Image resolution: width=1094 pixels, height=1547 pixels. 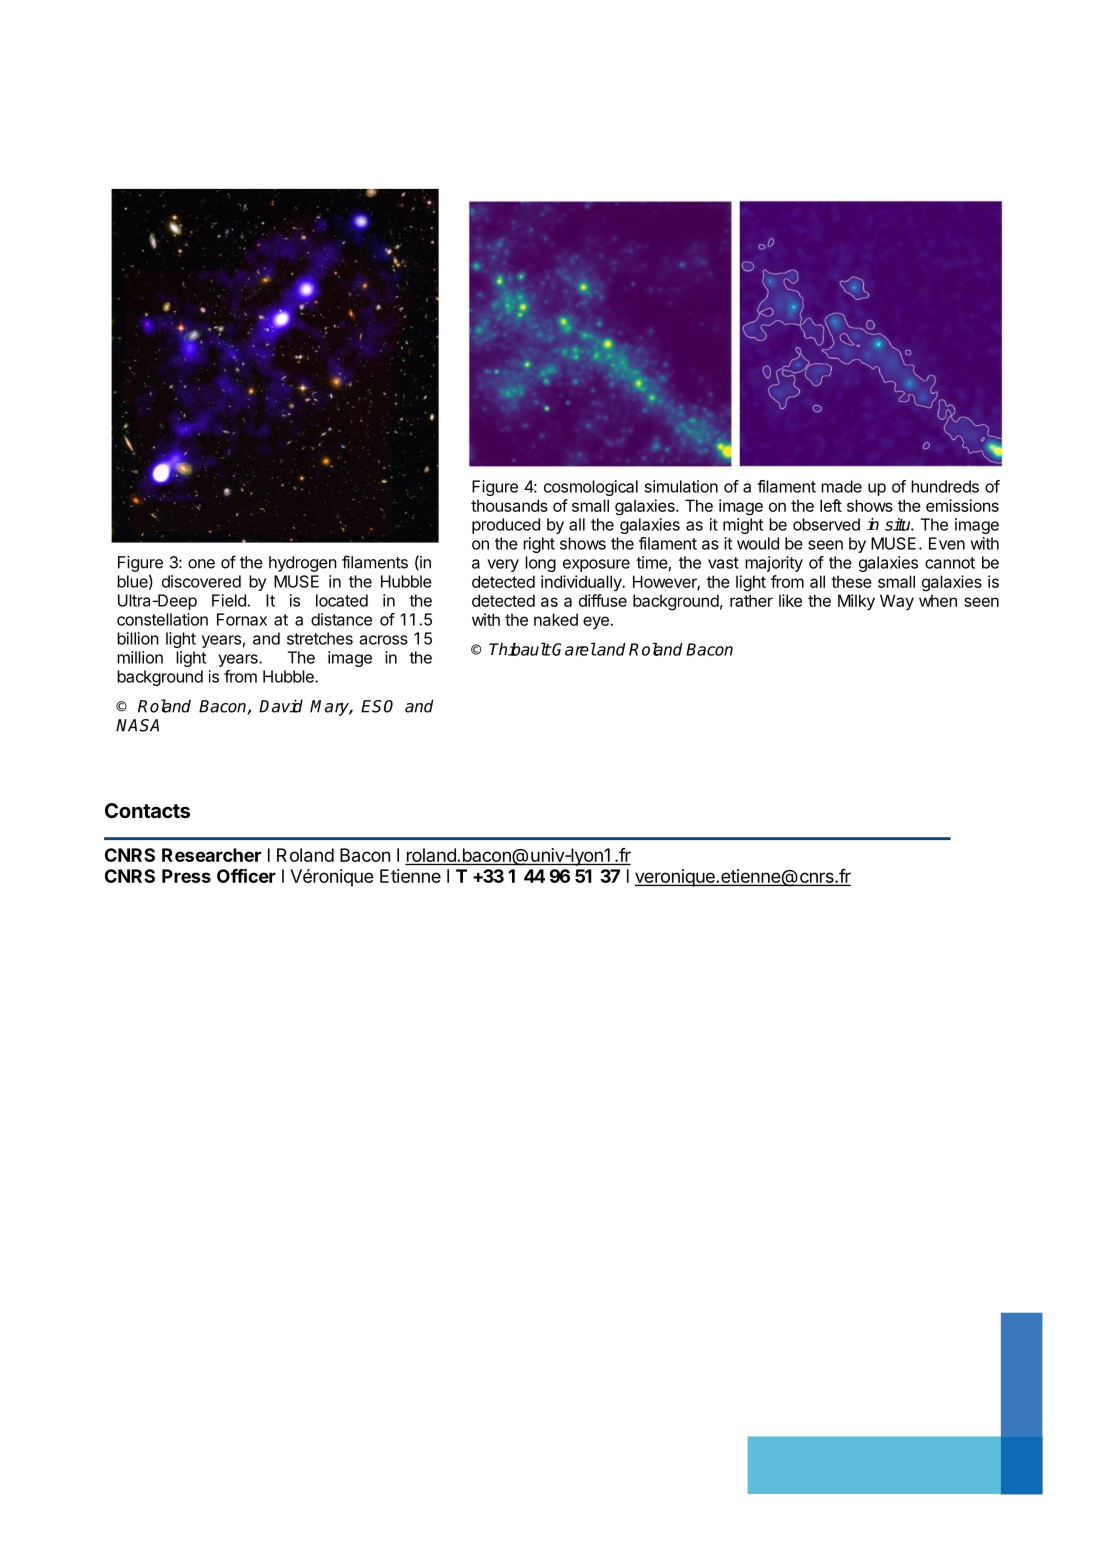 What do you see at coordinates (246, 875) in the image?
I see `Officer` at bounding box center [246, 875].
